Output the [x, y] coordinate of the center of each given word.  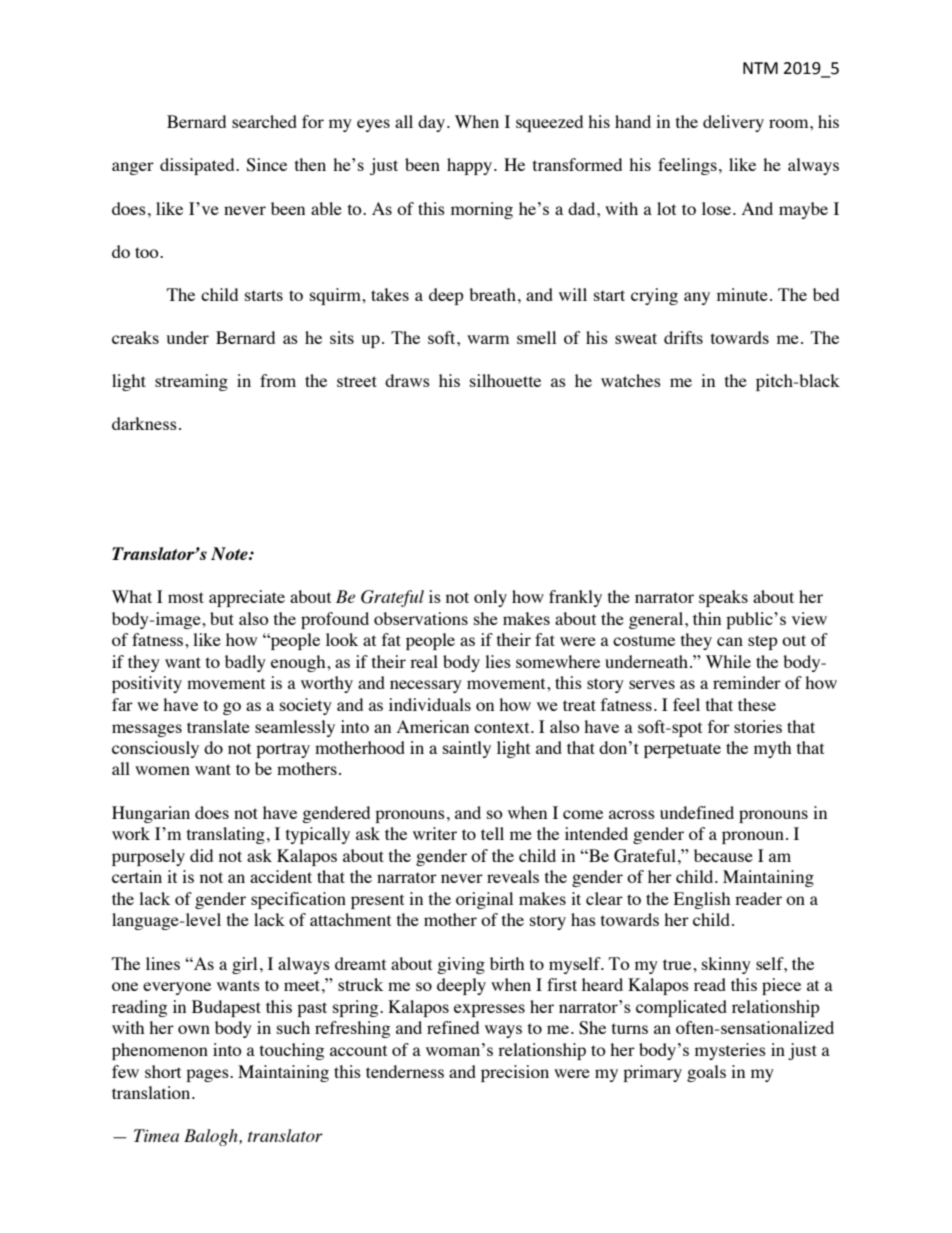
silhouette [505, 380]
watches [631, 380]
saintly [467, 749]
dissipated [198, 166]
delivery [733, 123]
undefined [697, 812]
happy [471, 166]
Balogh [212, 1137]
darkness [144, 423]
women [162, 770]
